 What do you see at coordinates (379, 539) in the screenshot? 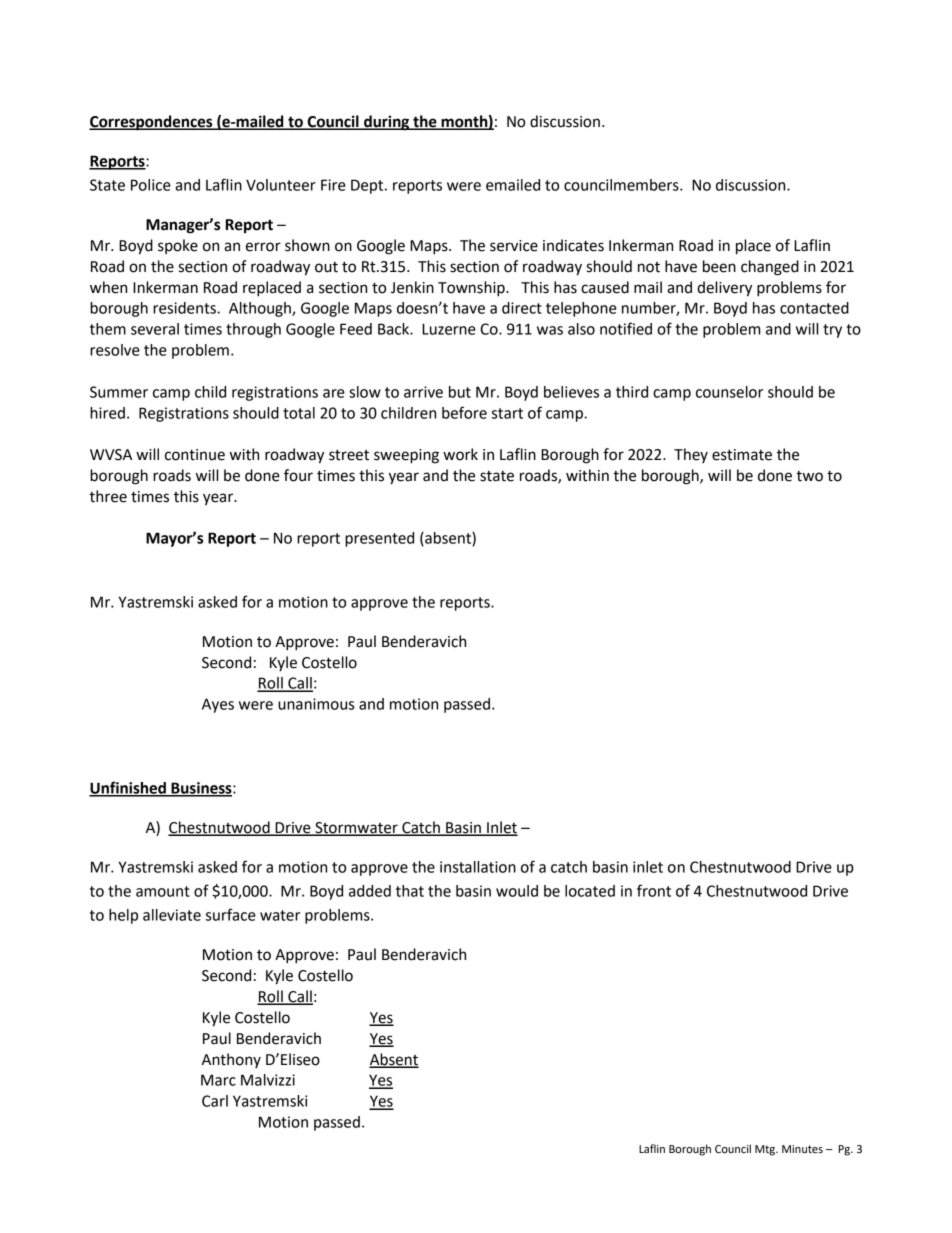
I see `presented` at bounding box center [379, 539].
